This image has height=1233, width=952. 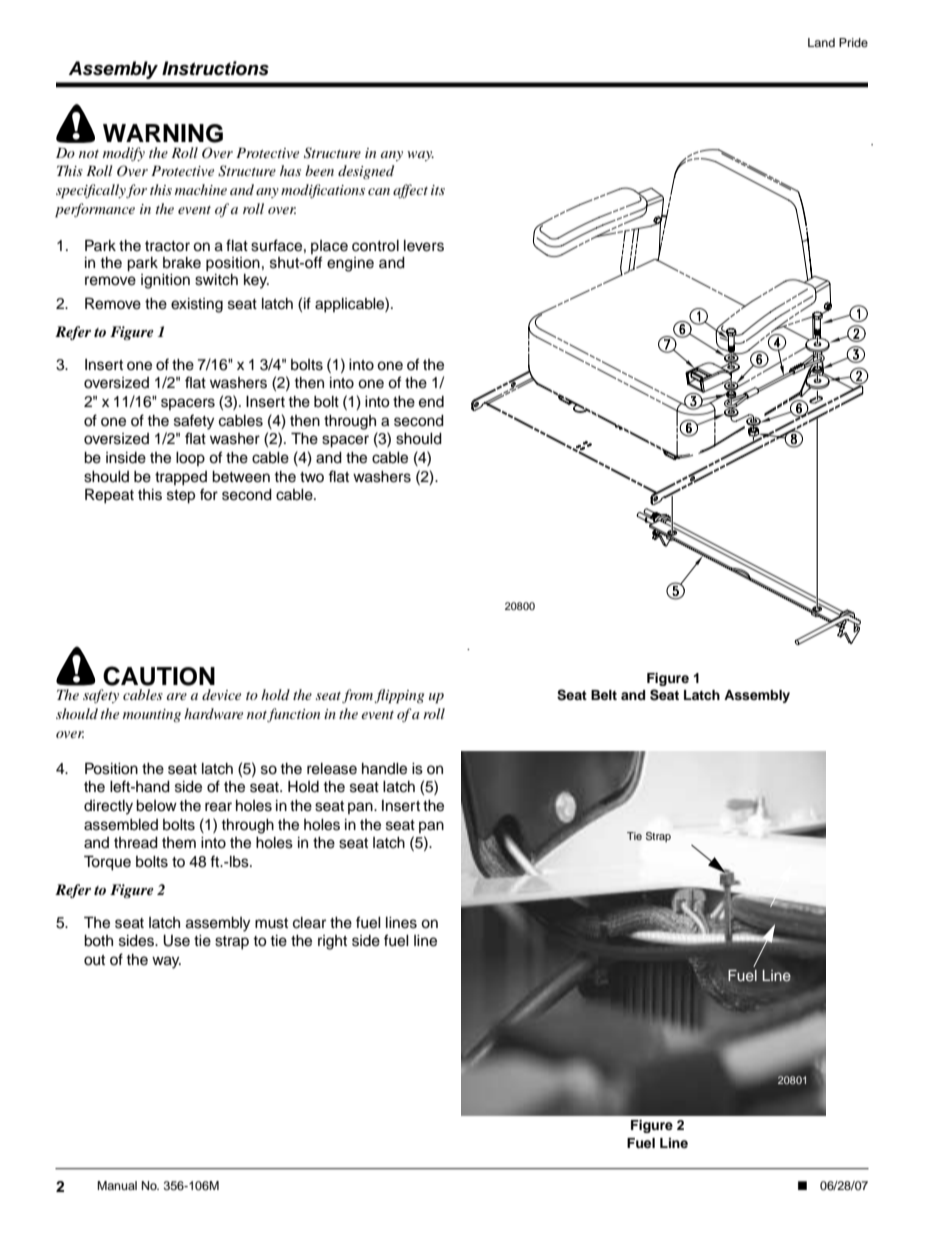 What do you see at coordinates (399, 696) in the image?
I see `flipping` at bounding box center [399, 696].
